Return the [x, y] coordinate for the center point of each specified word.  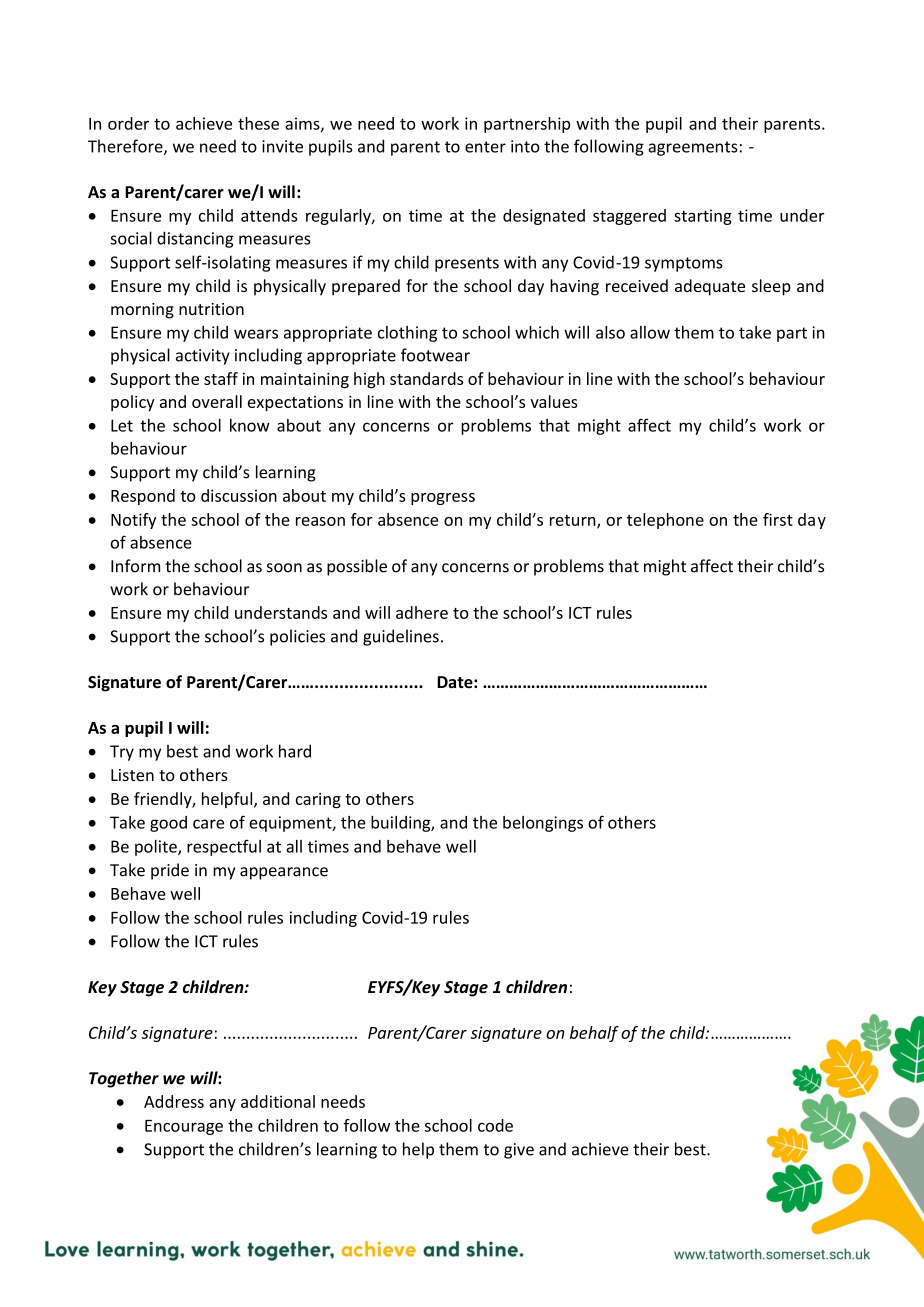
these [258, 123]
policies [297, 637]
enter [485, 147]
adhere [422, 612]
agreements [693, 148]
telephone [665, 521]
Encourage [184, 1127]
